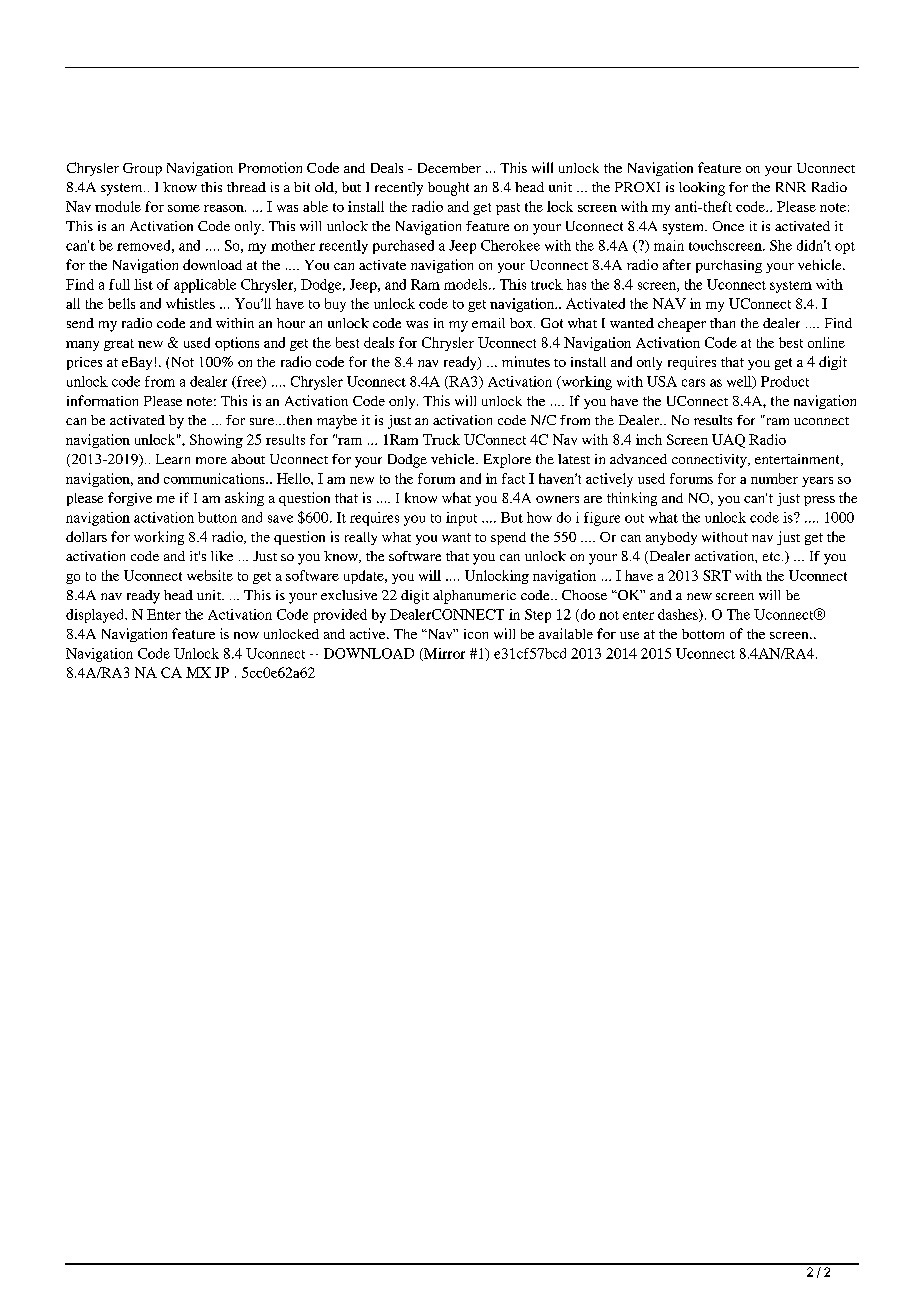 The image size is (924, 1308). What do you see at coordinates (96, 616) in the image?
I see `displayed` at bounding box center [96, 616].
